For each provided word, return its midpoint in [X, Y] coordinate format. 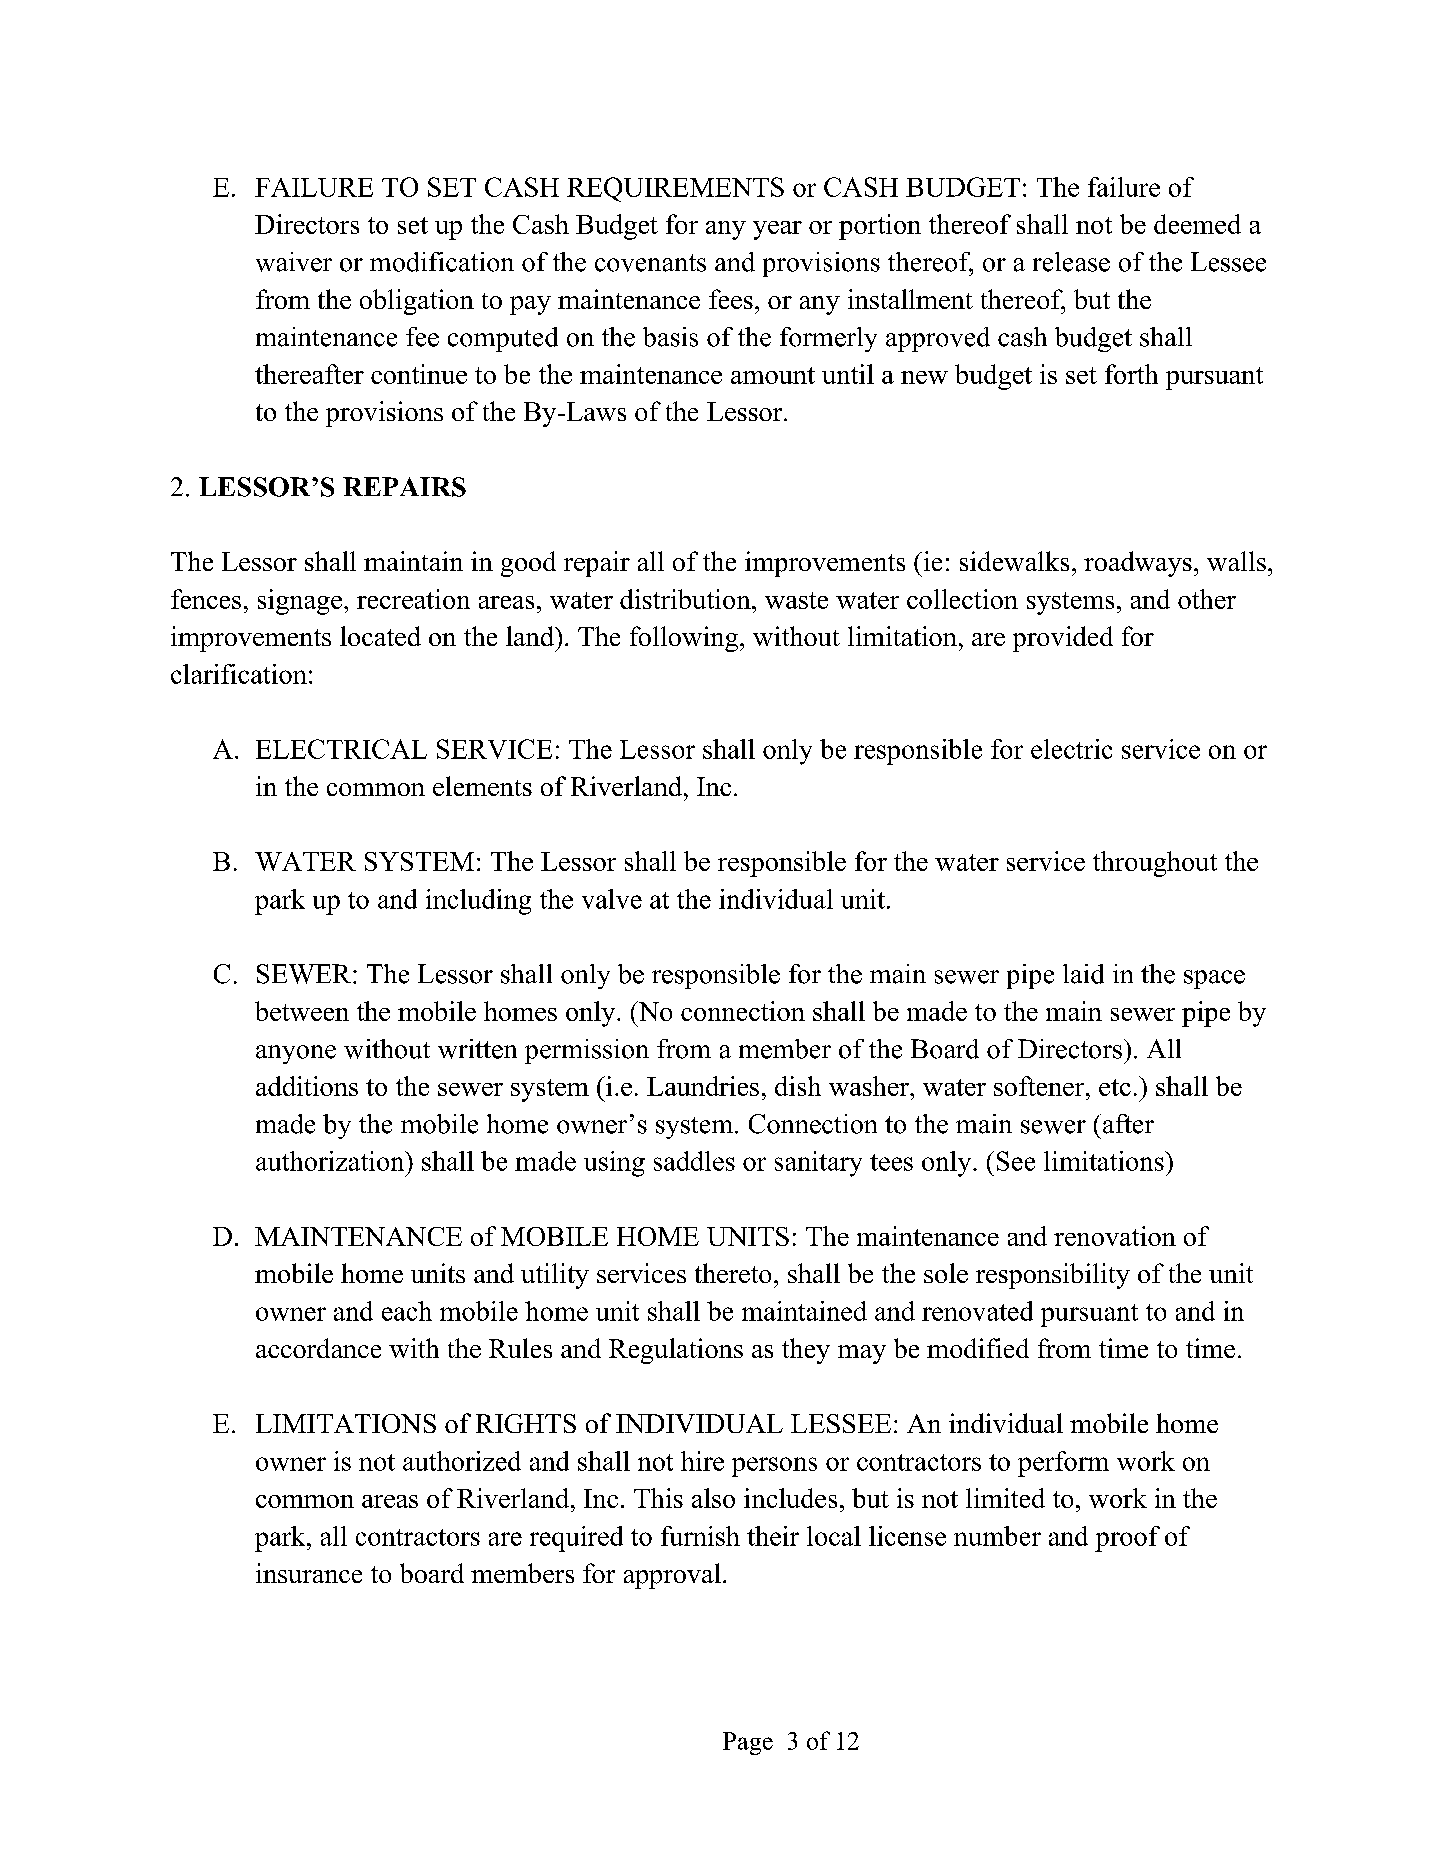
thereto [733, 1273]
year [777, 230]
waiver [294, 262]
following [685, 639]
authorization [331, 1161]
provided [1063, 639]
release [1071, 262]
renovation [1115, 1236]
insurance [309, 1573]
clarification [239, 674]
